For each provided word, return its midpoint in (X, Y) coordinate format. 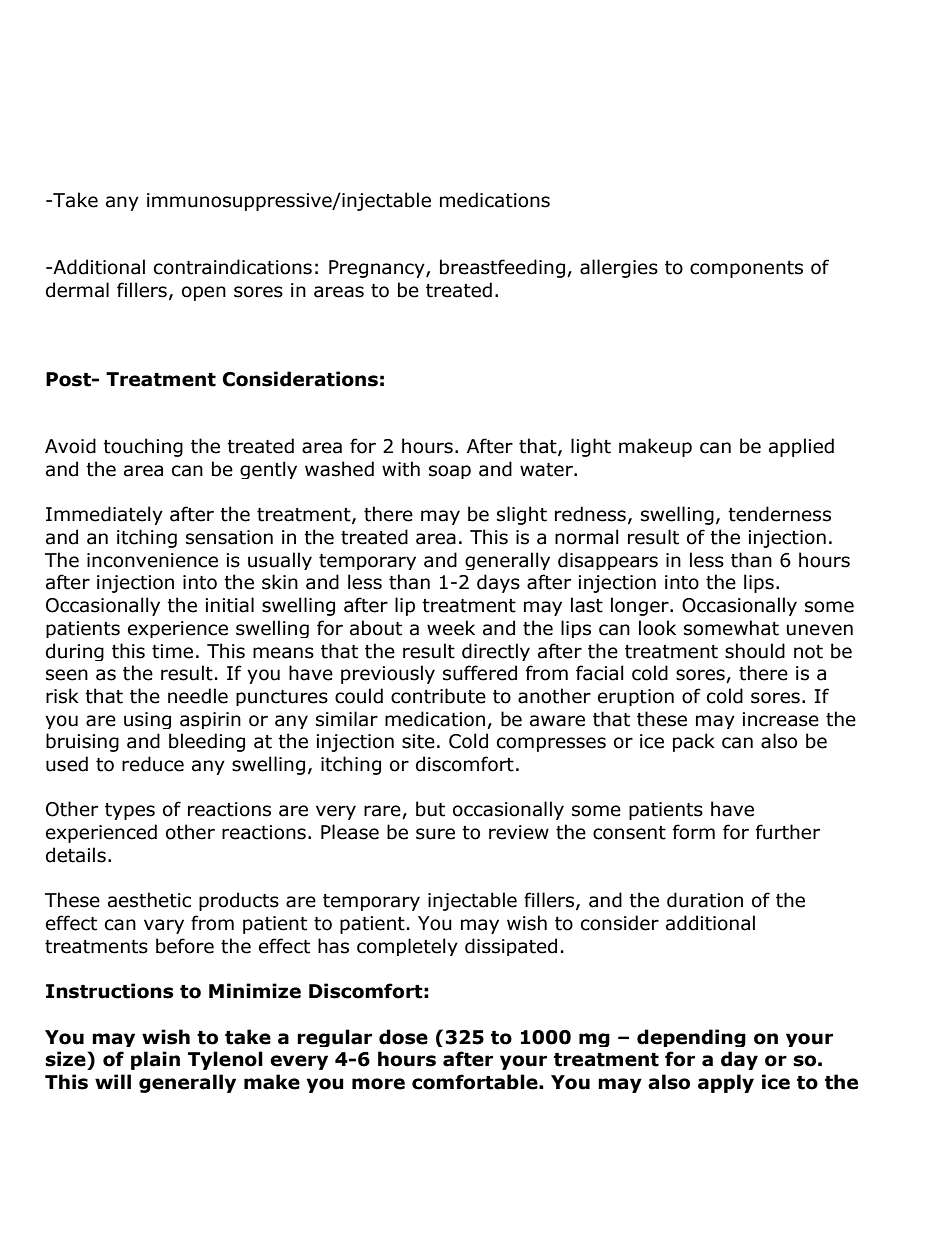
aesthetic (149, 900)
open (204, 293)
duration (705, 900)
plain (155, 1060)
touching (143, 447)
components (746, 269)
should (755, 651)
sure (435, 834)
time (172, 651)
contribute (438, 696)
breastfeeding (502, 268)
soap (450, 472)
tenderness (779, 514)
